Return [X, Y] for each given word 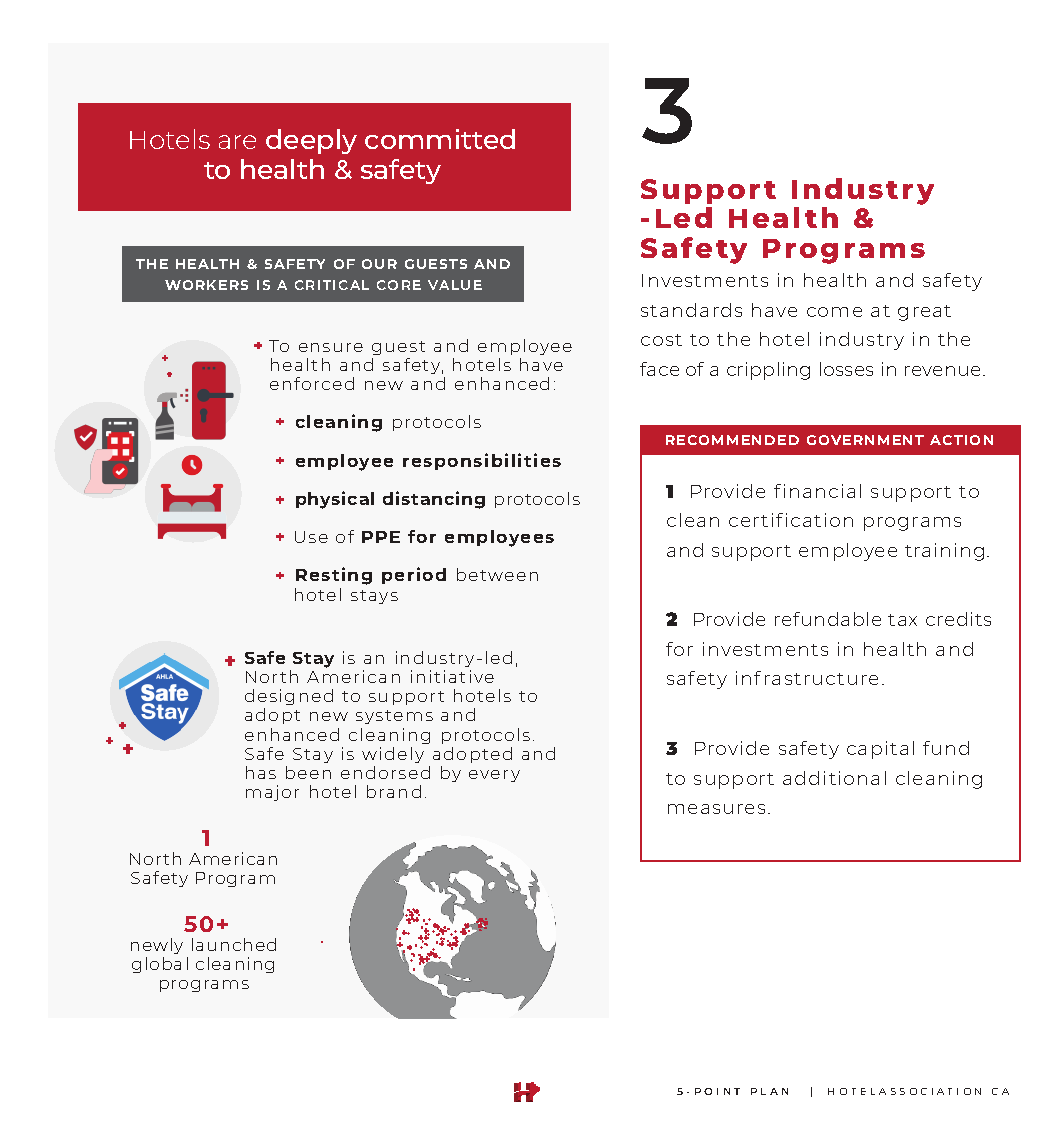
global [160, 965]
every [494, 776]
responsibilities [482, 461]
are [237, 142]
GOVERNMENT [865, 440]
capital [880, 750]
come [834, 312]
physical [335, 500]
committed [440, 139]
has [261, 772]
